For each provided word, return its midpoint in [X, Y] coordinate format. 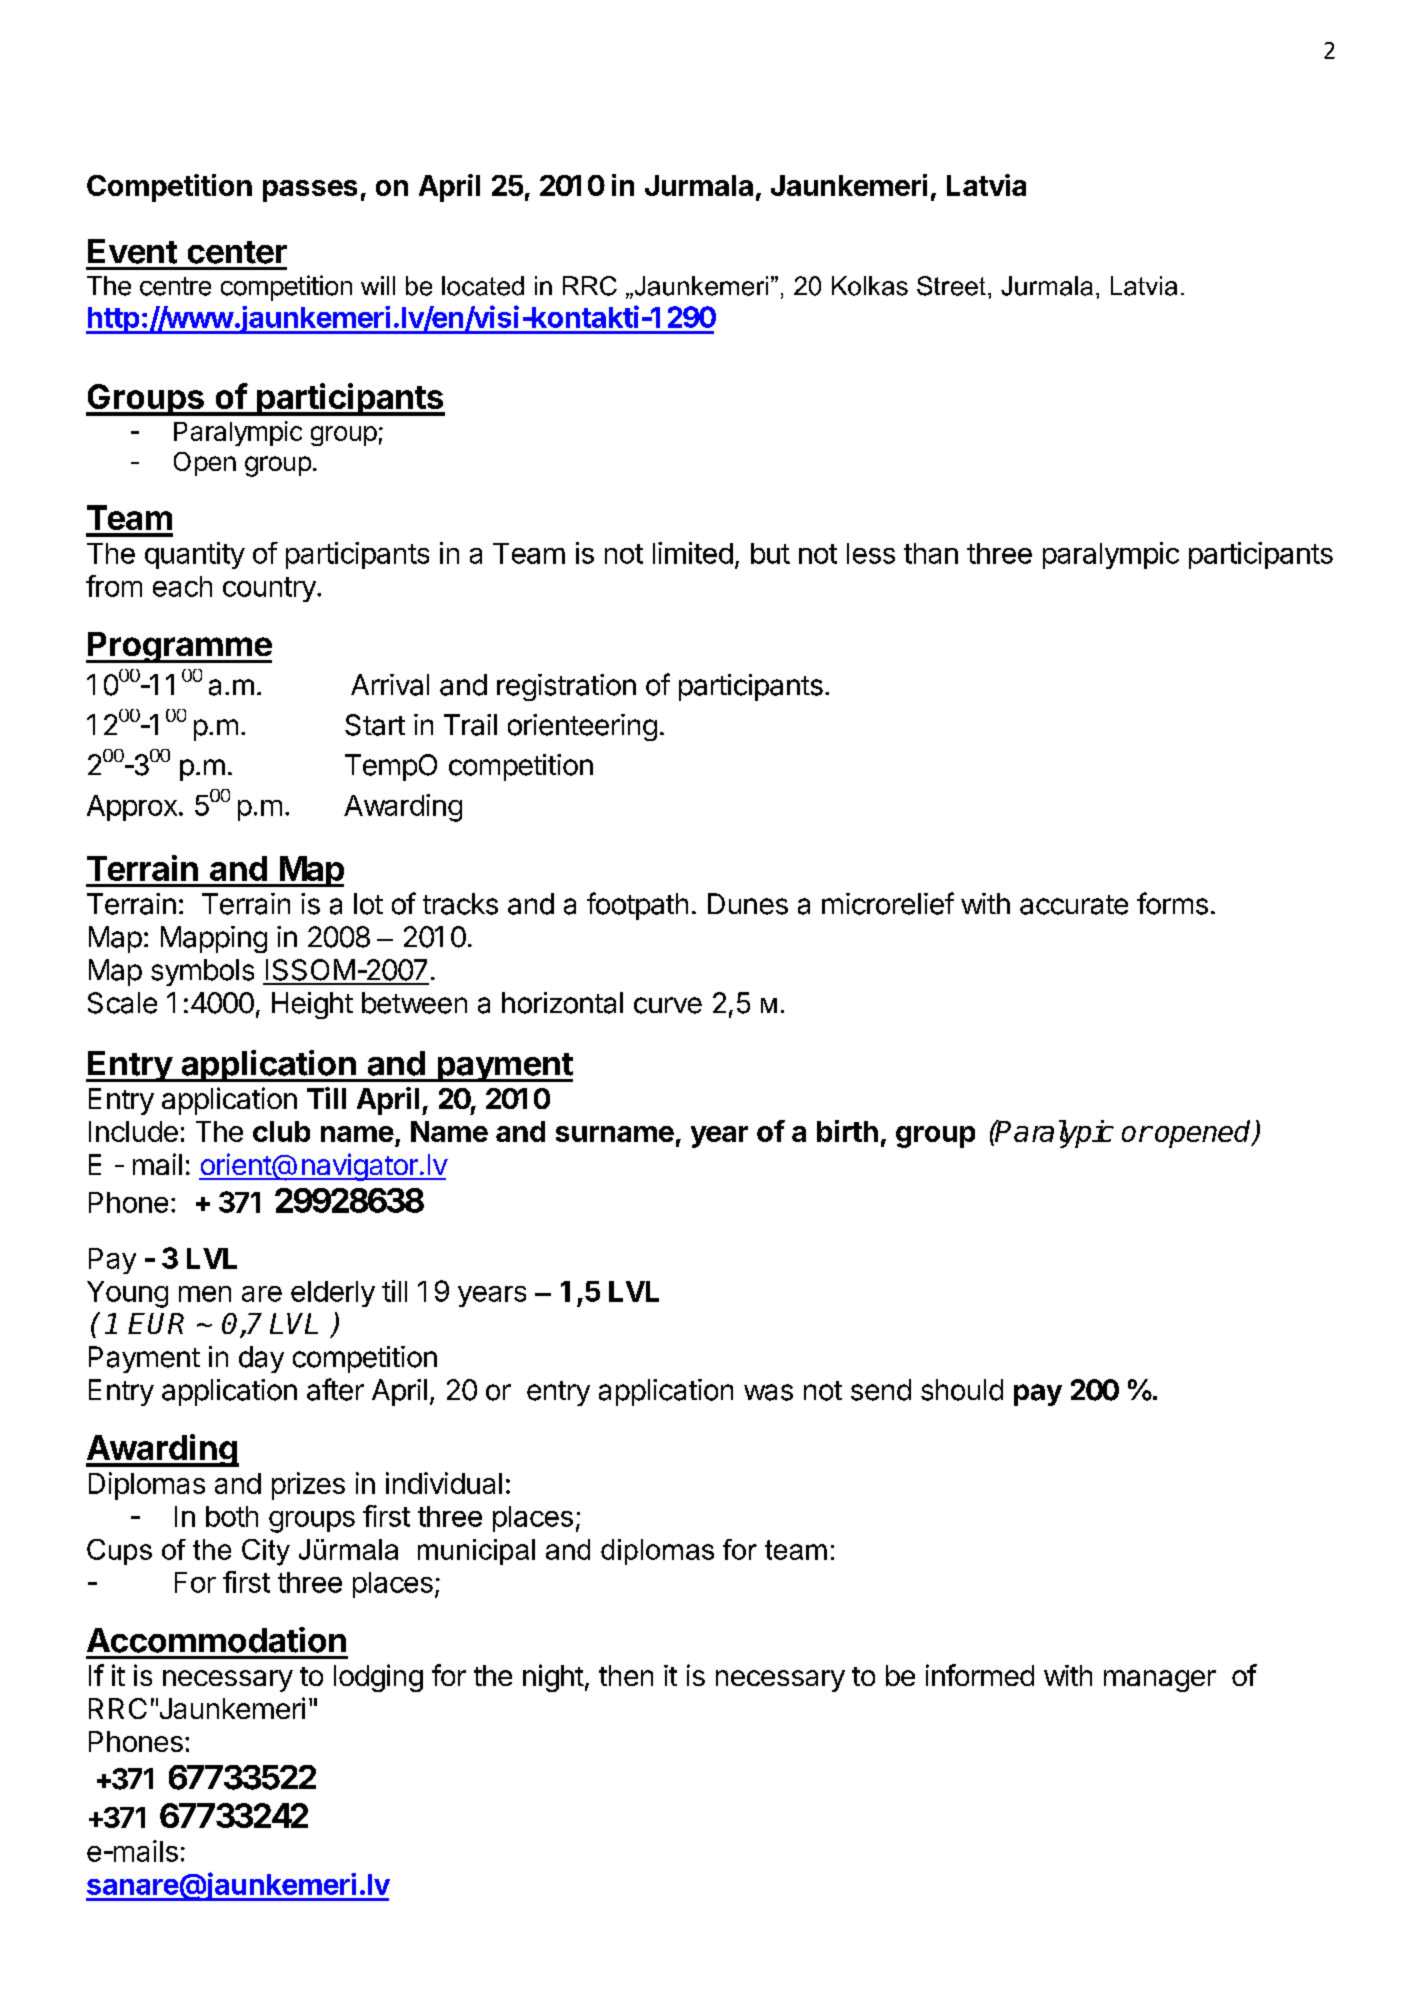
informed [980, 1675]
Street [951, 286]
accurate [1074, 905]
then [626, 1675]
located [483, 286]
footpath [637, 906]
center [237, 252]
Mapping [214, 939]
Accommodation [216, 1640]
